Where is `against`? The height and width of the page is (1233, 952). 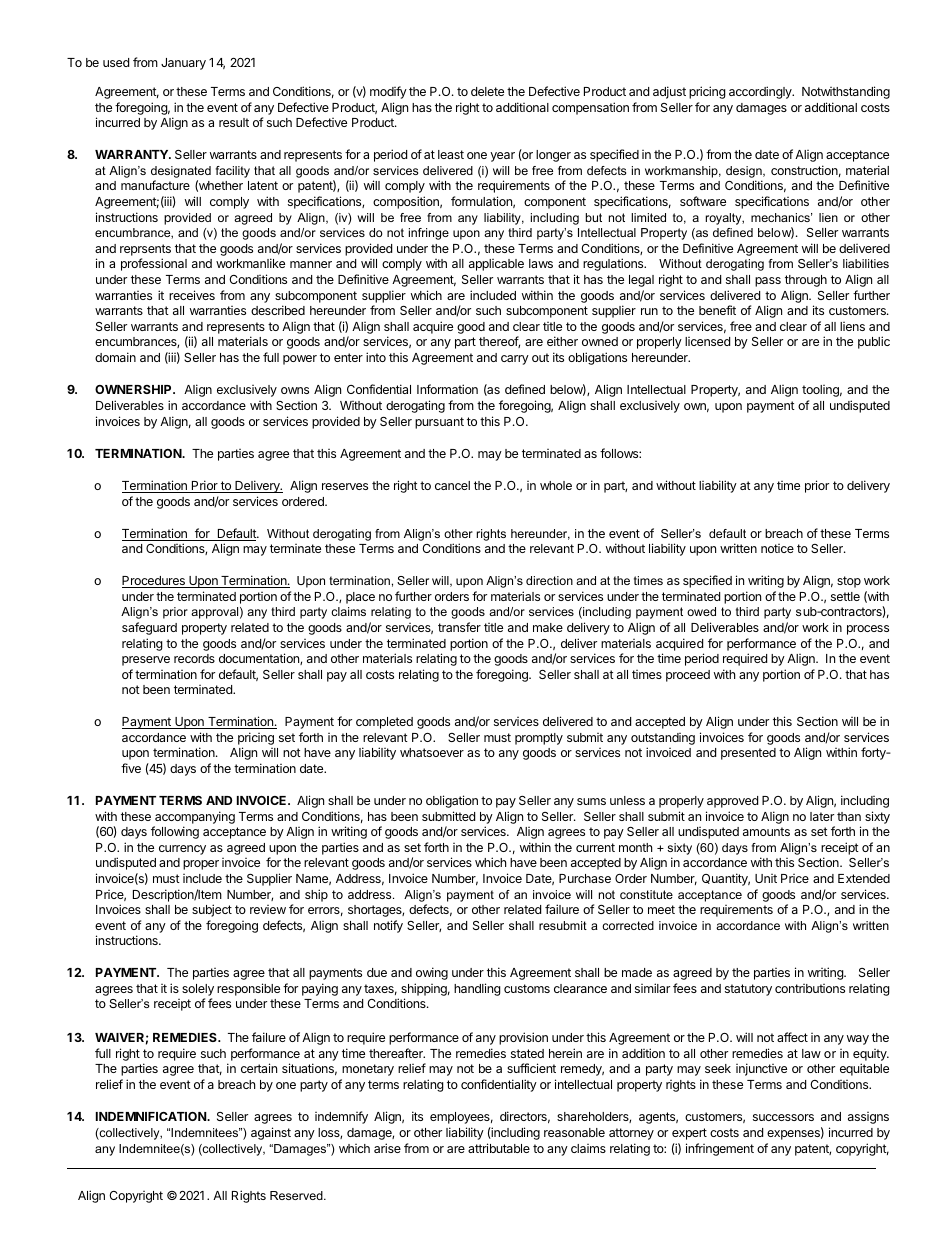 against is located at coordinates (271, 1133).
